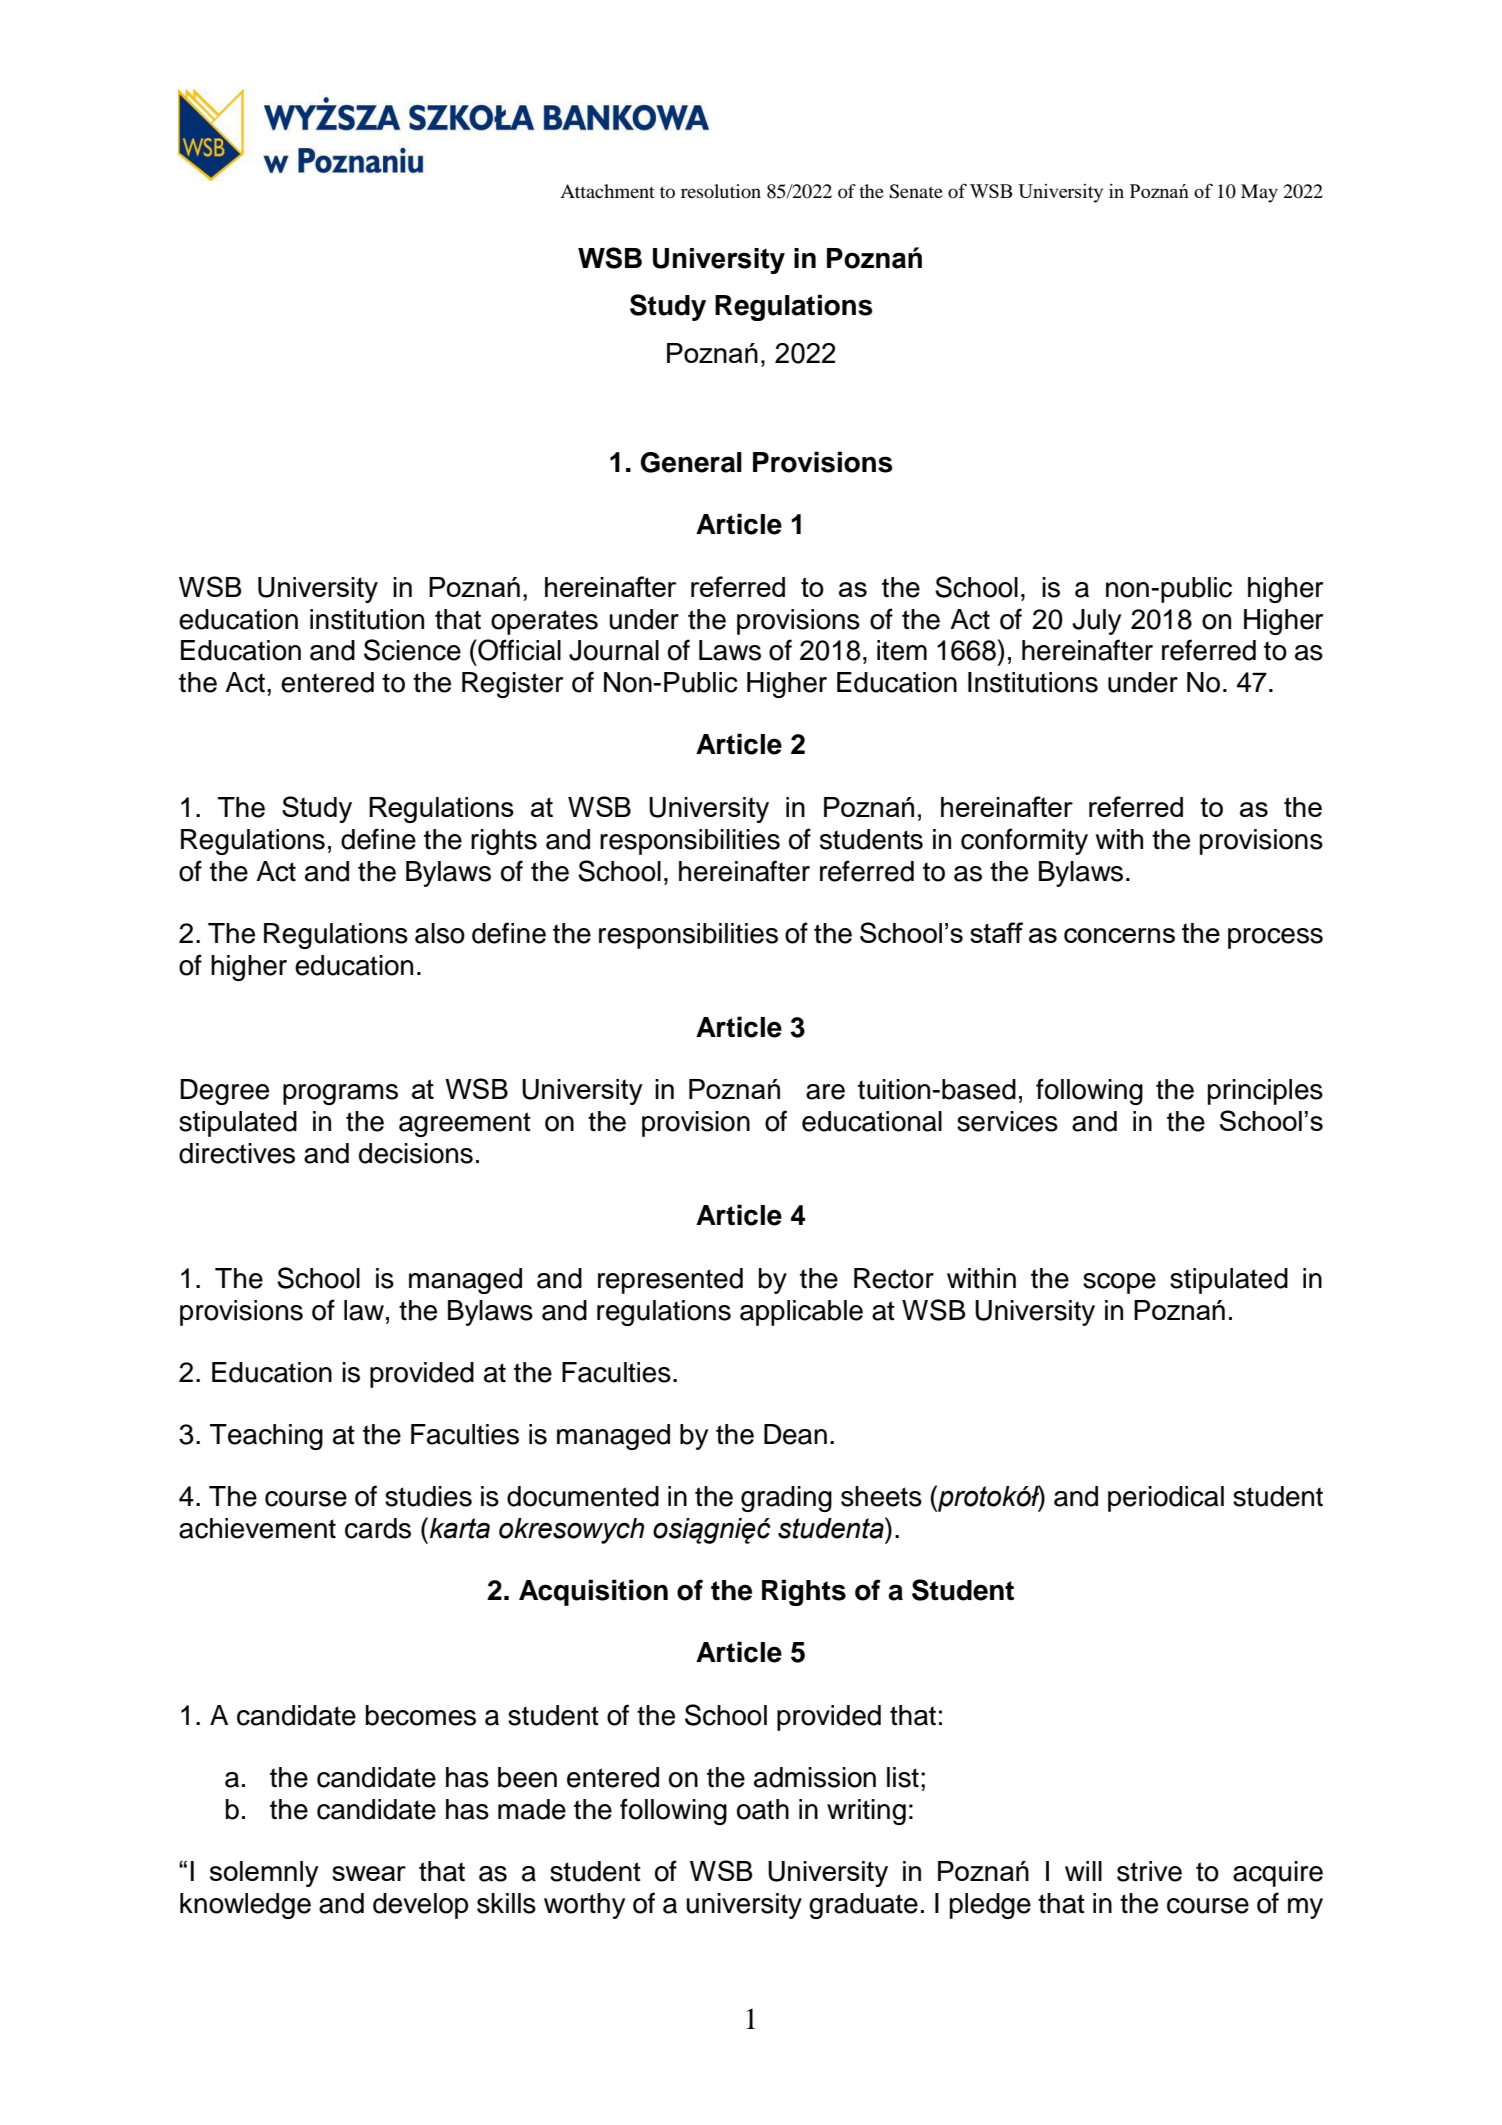 This screenshot has width=1502, height=2125. Describe the element at coordinates (721, 191) in the screenshot. I see `resolution` at that location.
